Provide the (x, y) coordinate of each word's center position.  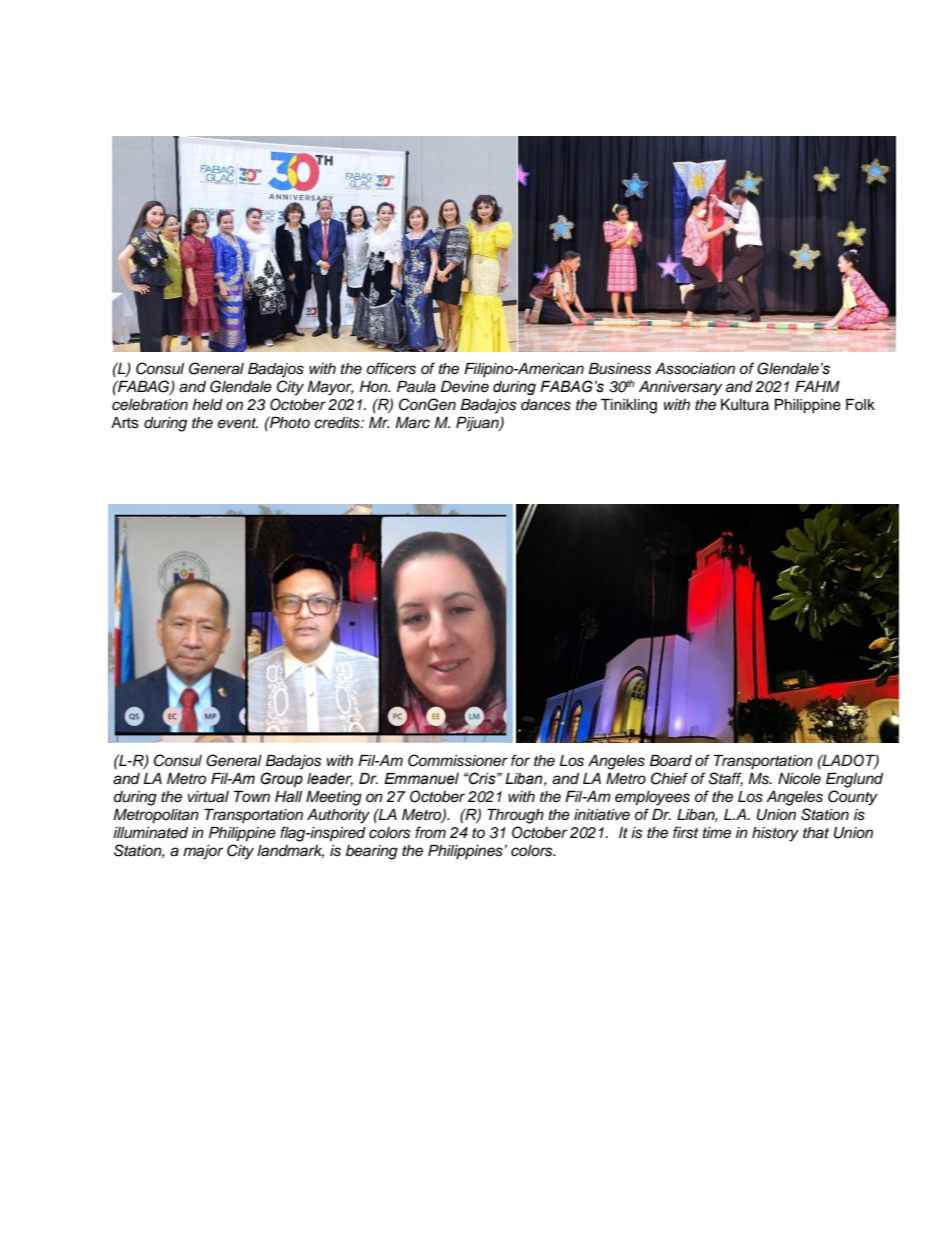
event (238, 423)
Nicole (799, 778)
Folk (860, 404)
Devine (465, 387)
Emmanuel (421, 779)
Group (281, 779)
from (430, 832)
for (520, 760)
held (207, 405)
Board (670, 761)
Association (695, 369)
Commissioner (458, 760)
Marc (412, 423)
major (203, 852)
